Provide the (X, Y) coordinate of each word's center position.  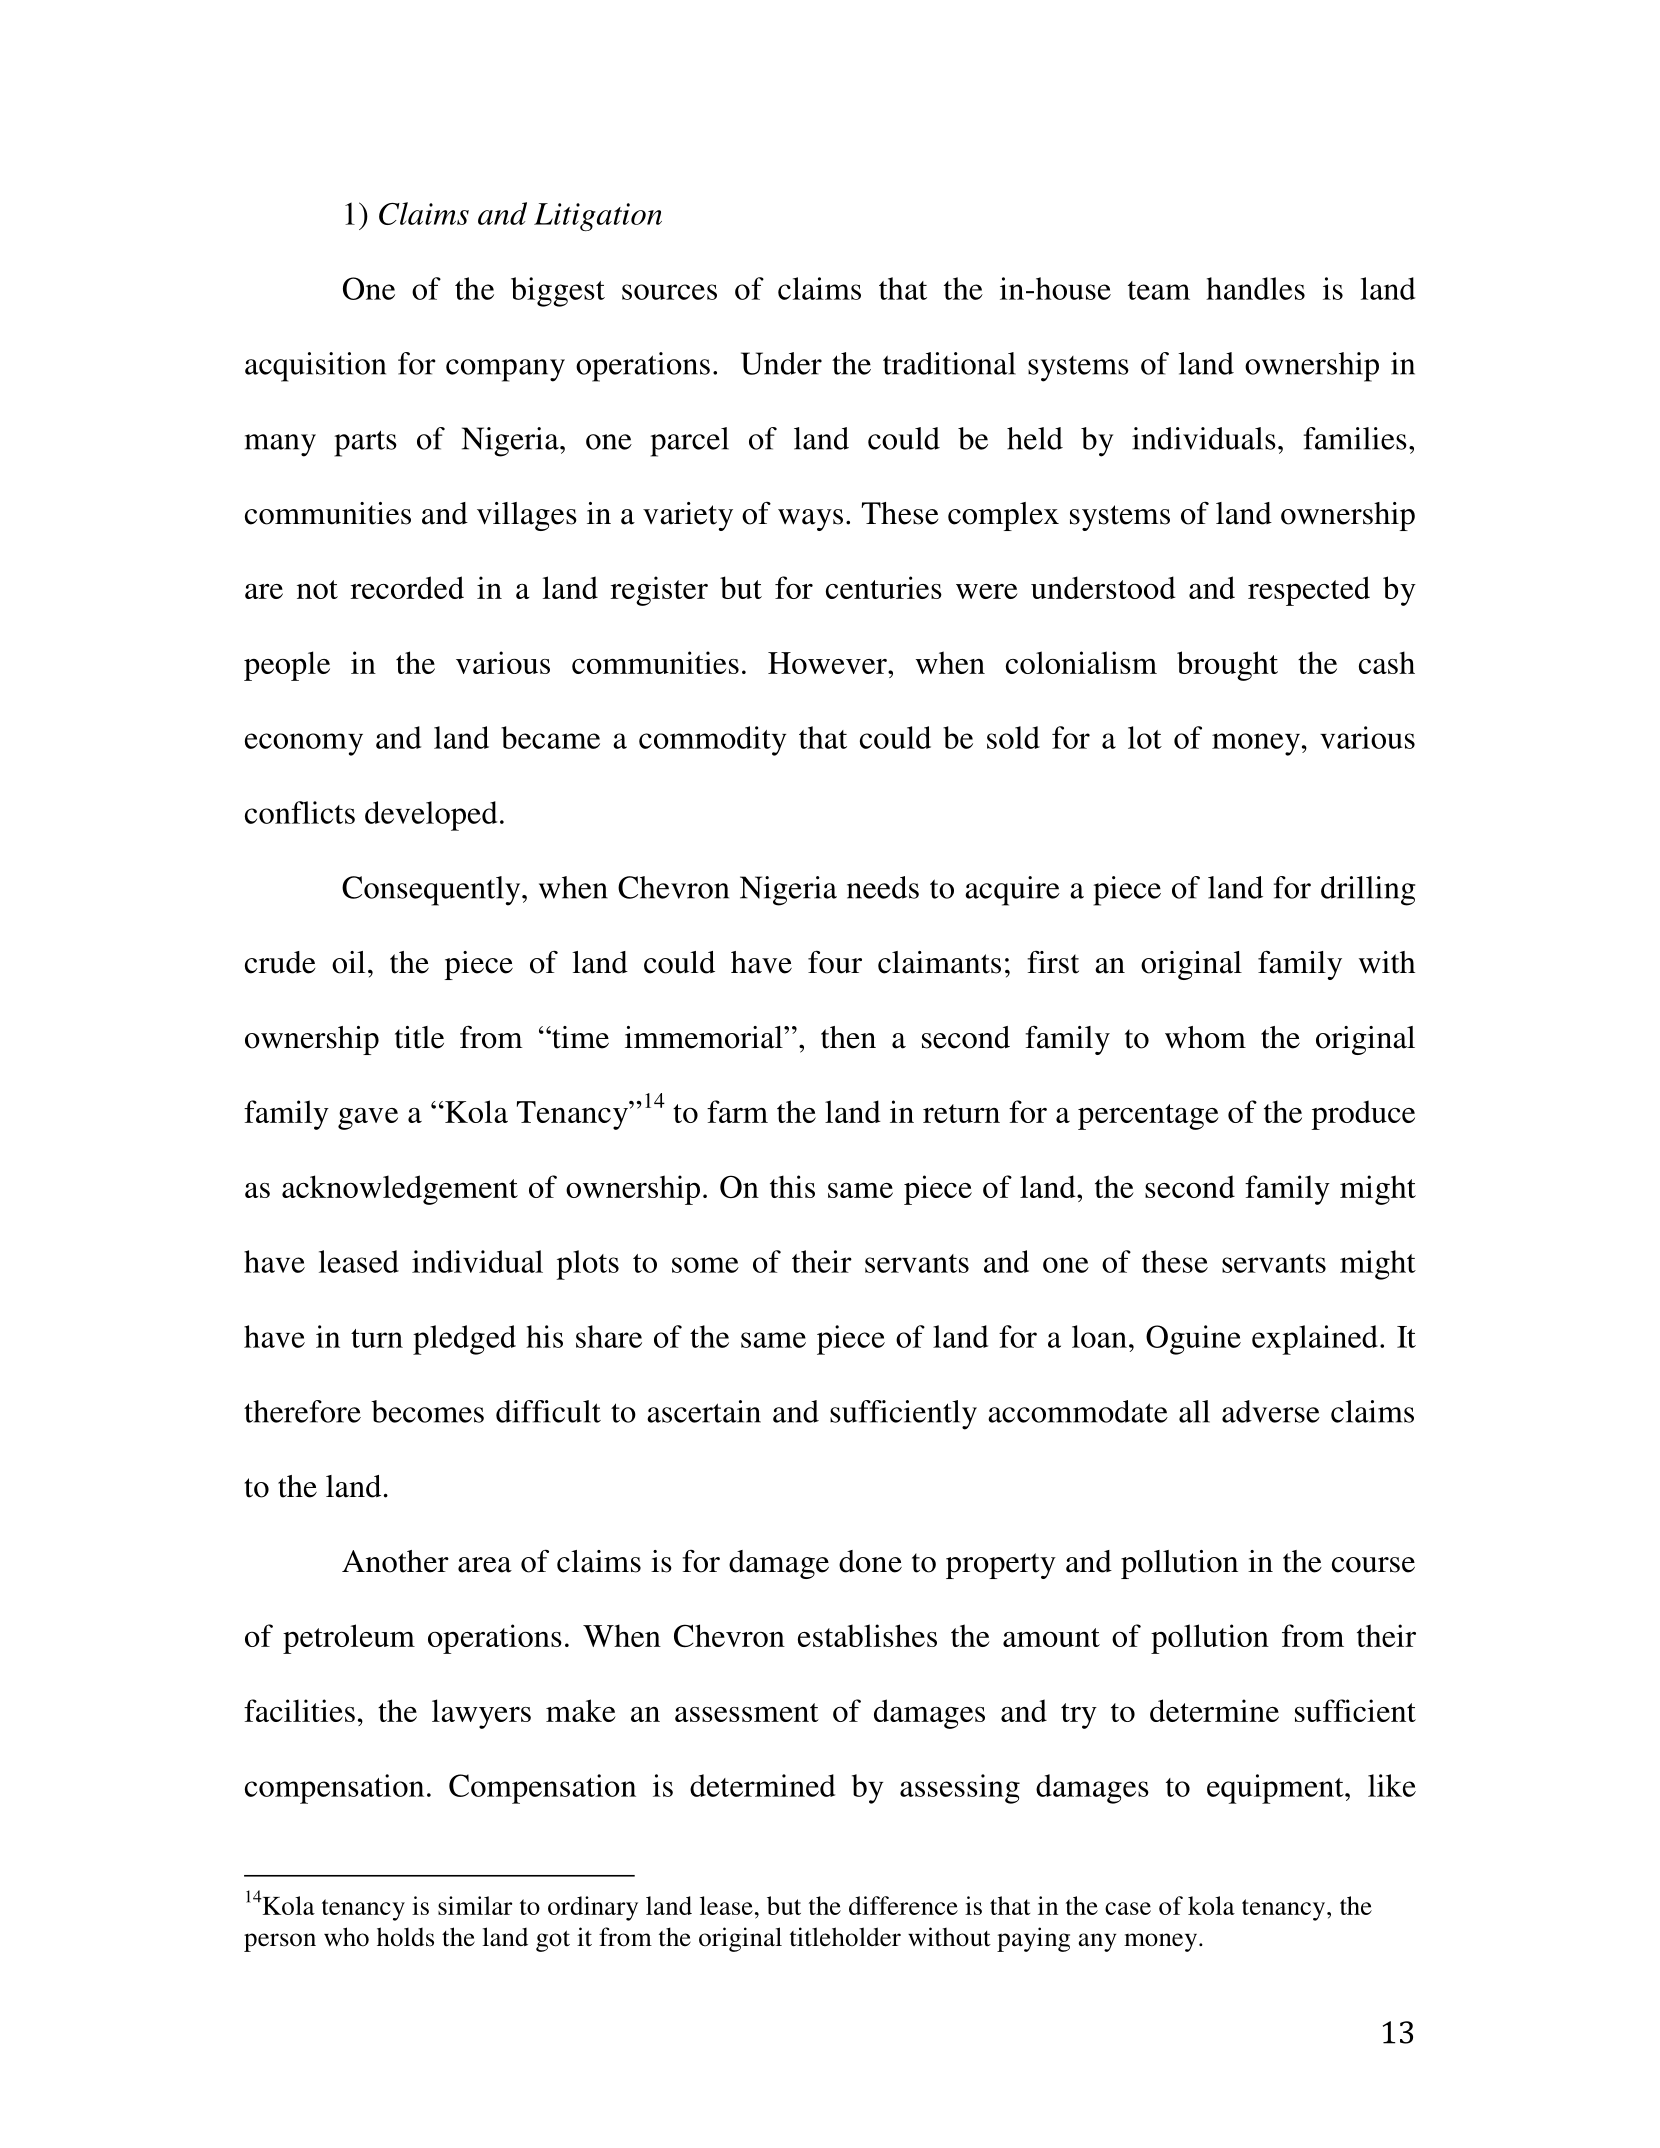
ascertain (704, 1411)
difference (903, 1905)
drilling (1368, 891)
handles (1255, 288)
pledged (464, 1340)
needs (883, 887)
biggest (558, 292)
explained (1315, 1340)
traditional (949, 363)
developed (431, 816)
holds (405, 1937)
